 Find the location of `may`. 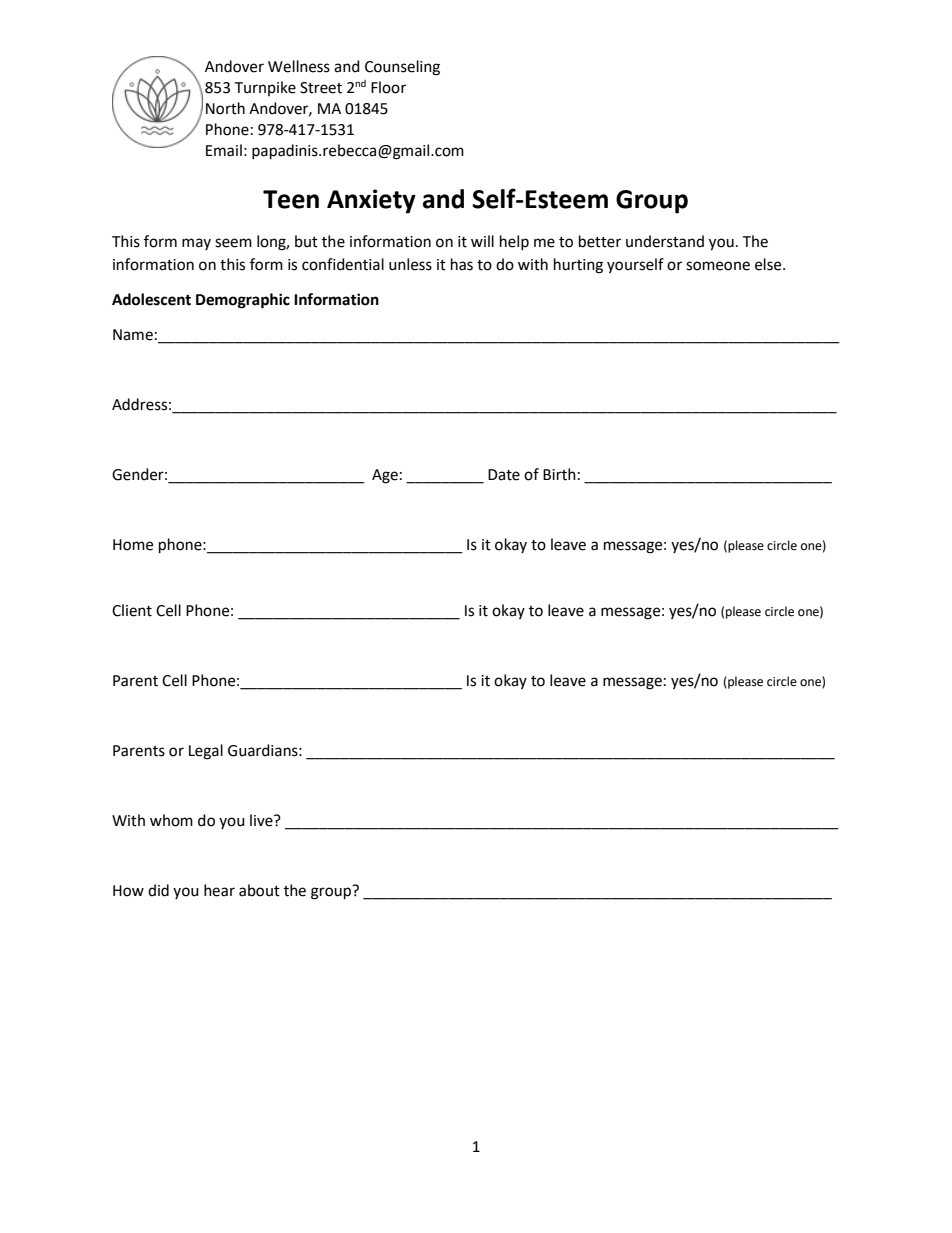

may is located at coordinates (196, 244).
